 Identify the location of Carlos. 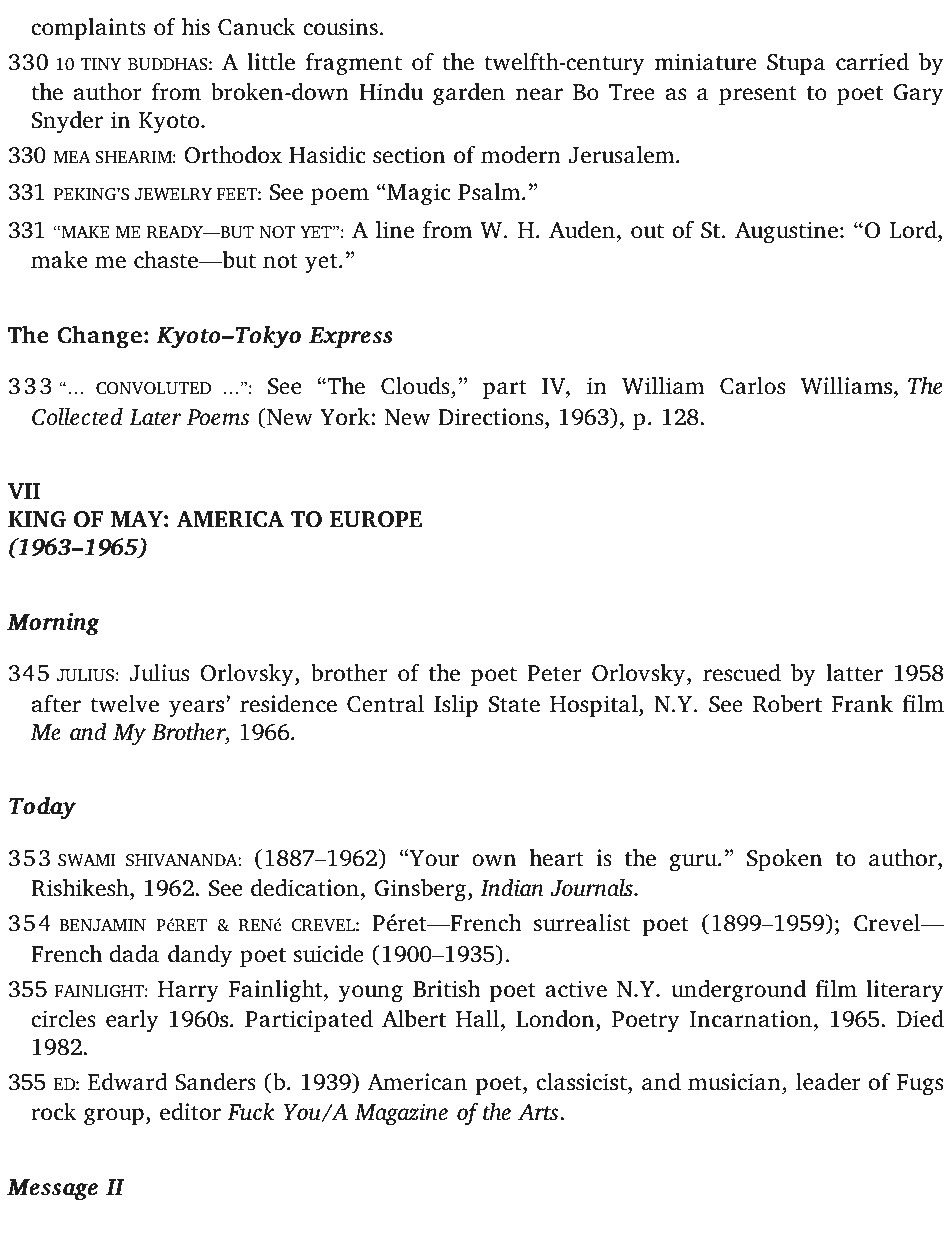
(752, 385).
